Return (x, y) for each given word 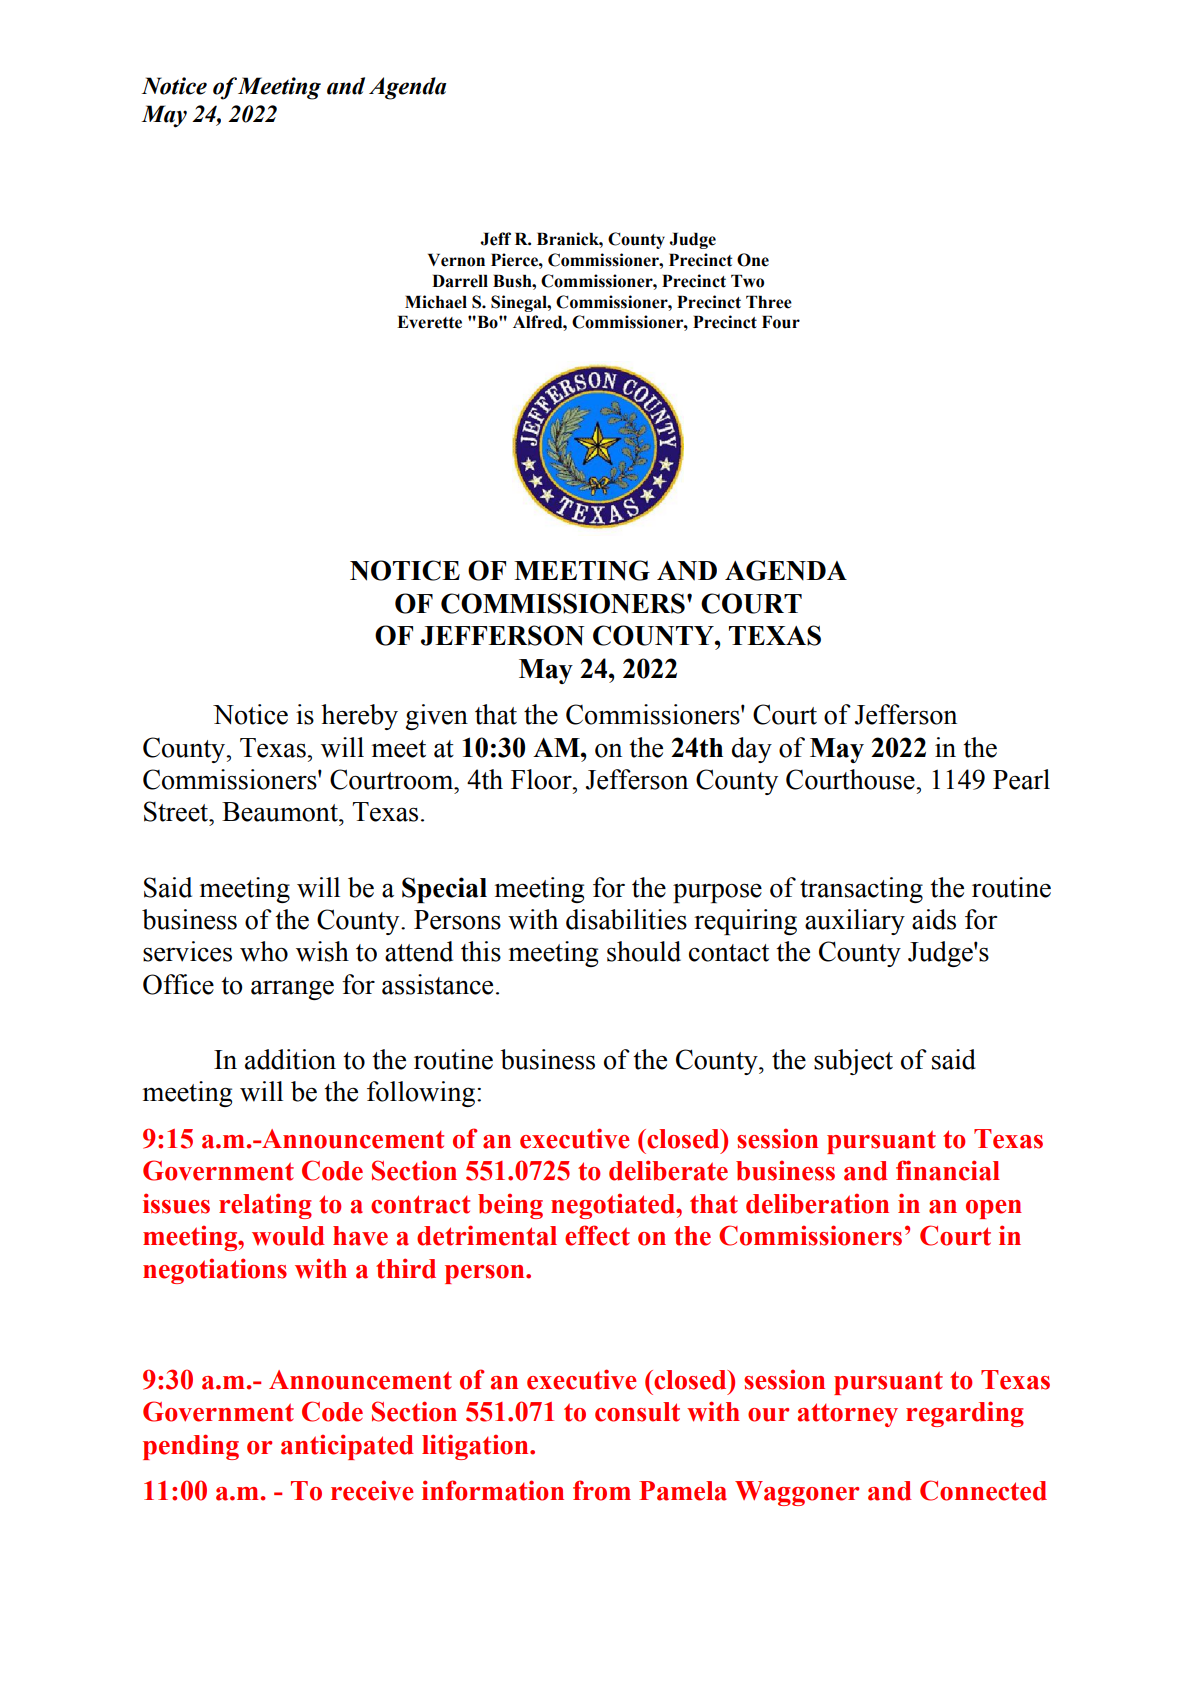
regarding (965, 1414)
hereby (359, 717)
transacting (861, 890)
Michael (436, 302)
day (752, 750)
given (436, 717)
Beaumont (281, 812)
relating (265, 1206)
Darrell (460, 281)
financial (948, 1170)
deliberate (668, 1170)
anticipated (347, 1447)
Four (781, 322)
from (602, 1490)
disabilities (626, 919)
